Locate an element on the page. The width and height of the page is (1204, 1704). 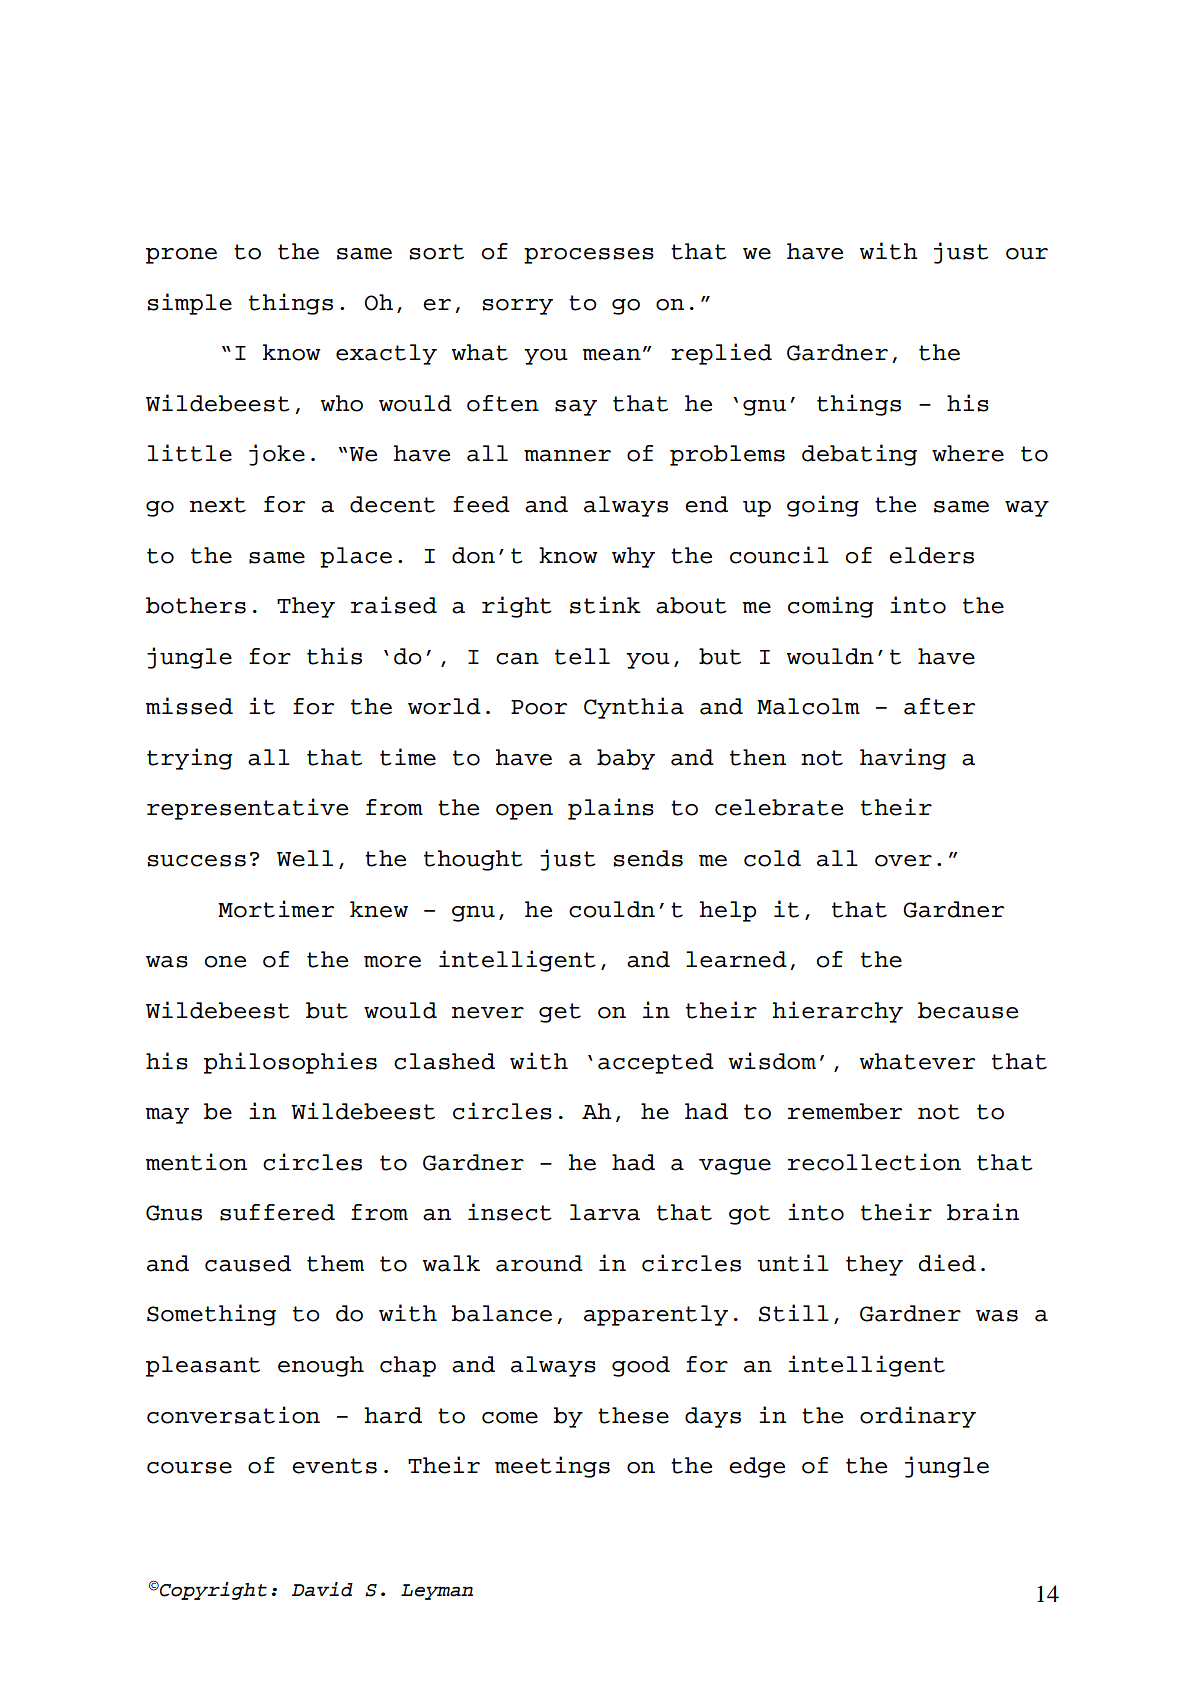
sends is located at coordinates (648, 858).
